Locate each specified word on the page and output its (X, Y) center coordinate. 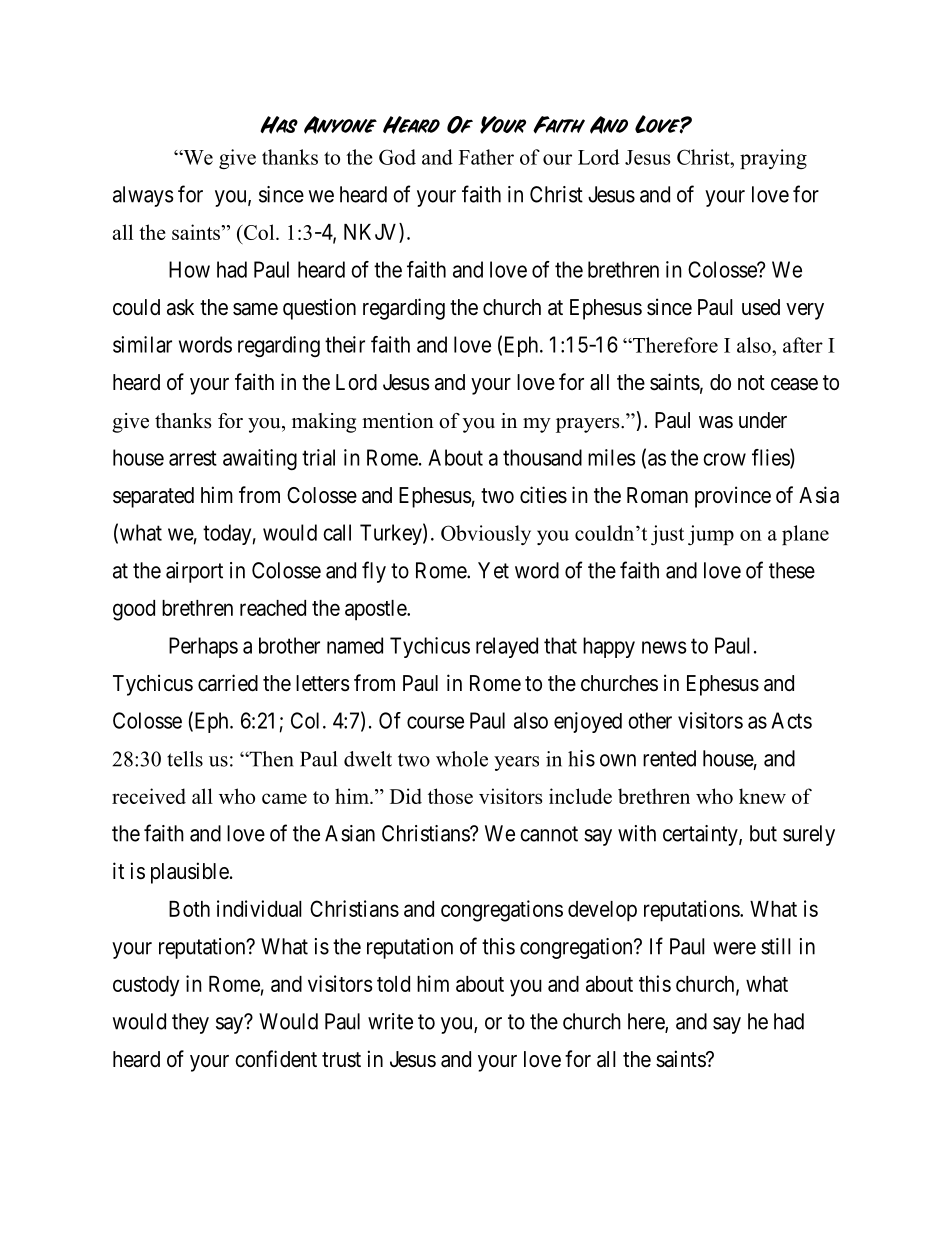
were (734, 948)
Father (486, 157)
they (190, 1023)
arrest (193, 458)
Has (279, 125)
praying (773, 159)
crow (724, 459)
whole (462, 759)
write (390, 1021)
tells (185, 759)
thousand (542, 457)
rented (669, 758)
